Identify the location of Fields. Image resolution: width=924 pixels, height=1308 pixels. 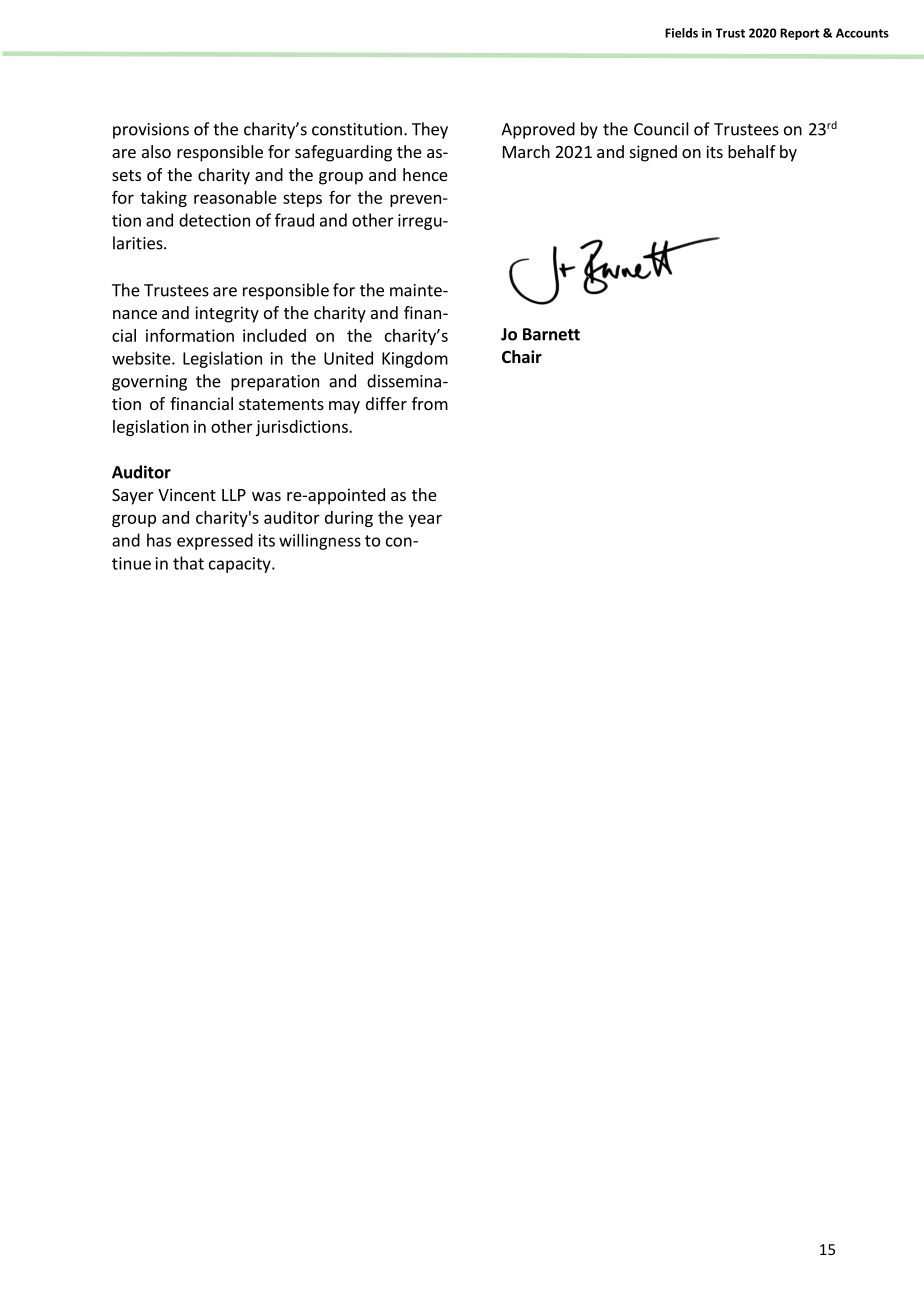
(681, 33).
